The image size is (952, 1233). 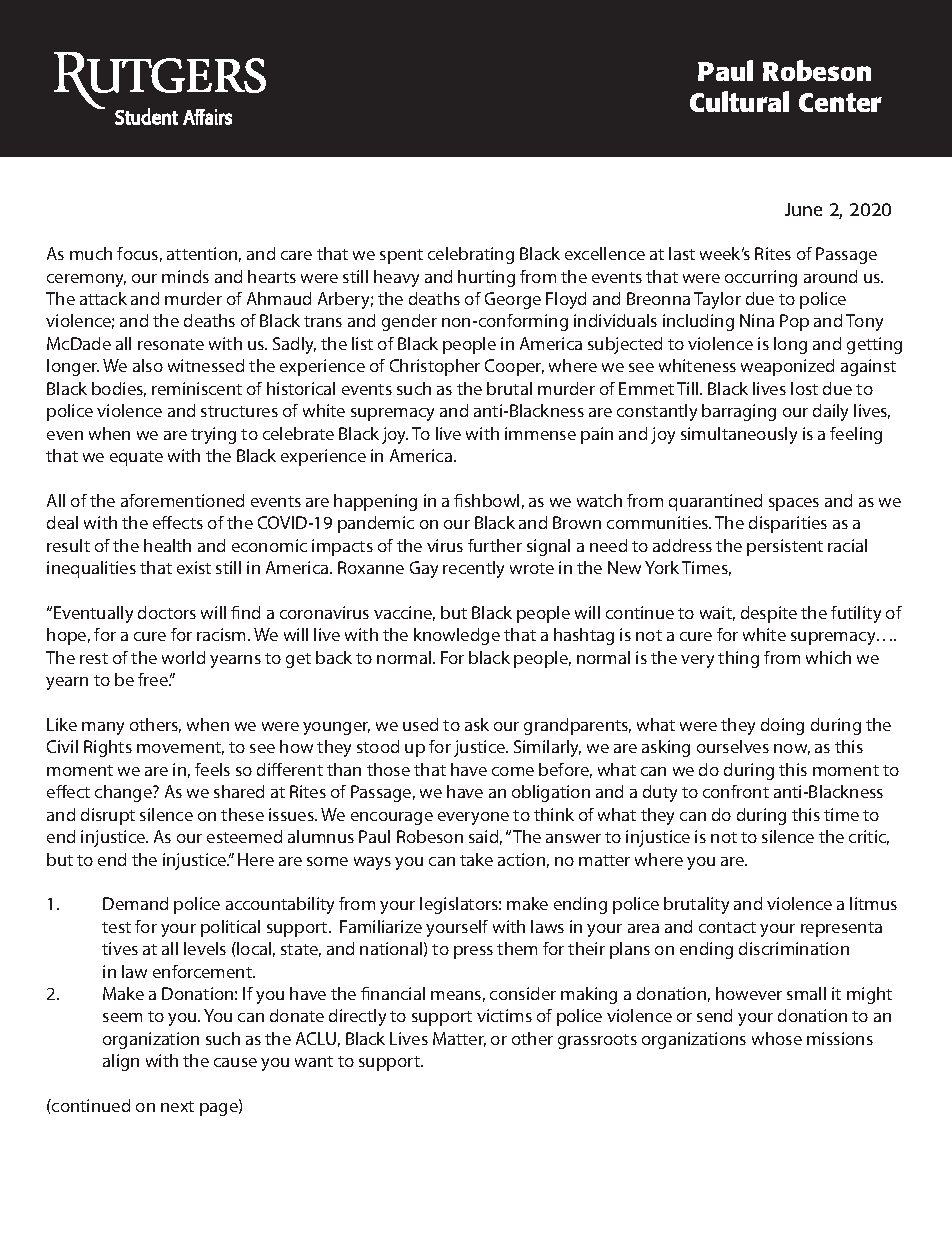 What do you see at coordinates (739, 101) in the document?
I see `Cultural` at bounding box center [739, 101].
